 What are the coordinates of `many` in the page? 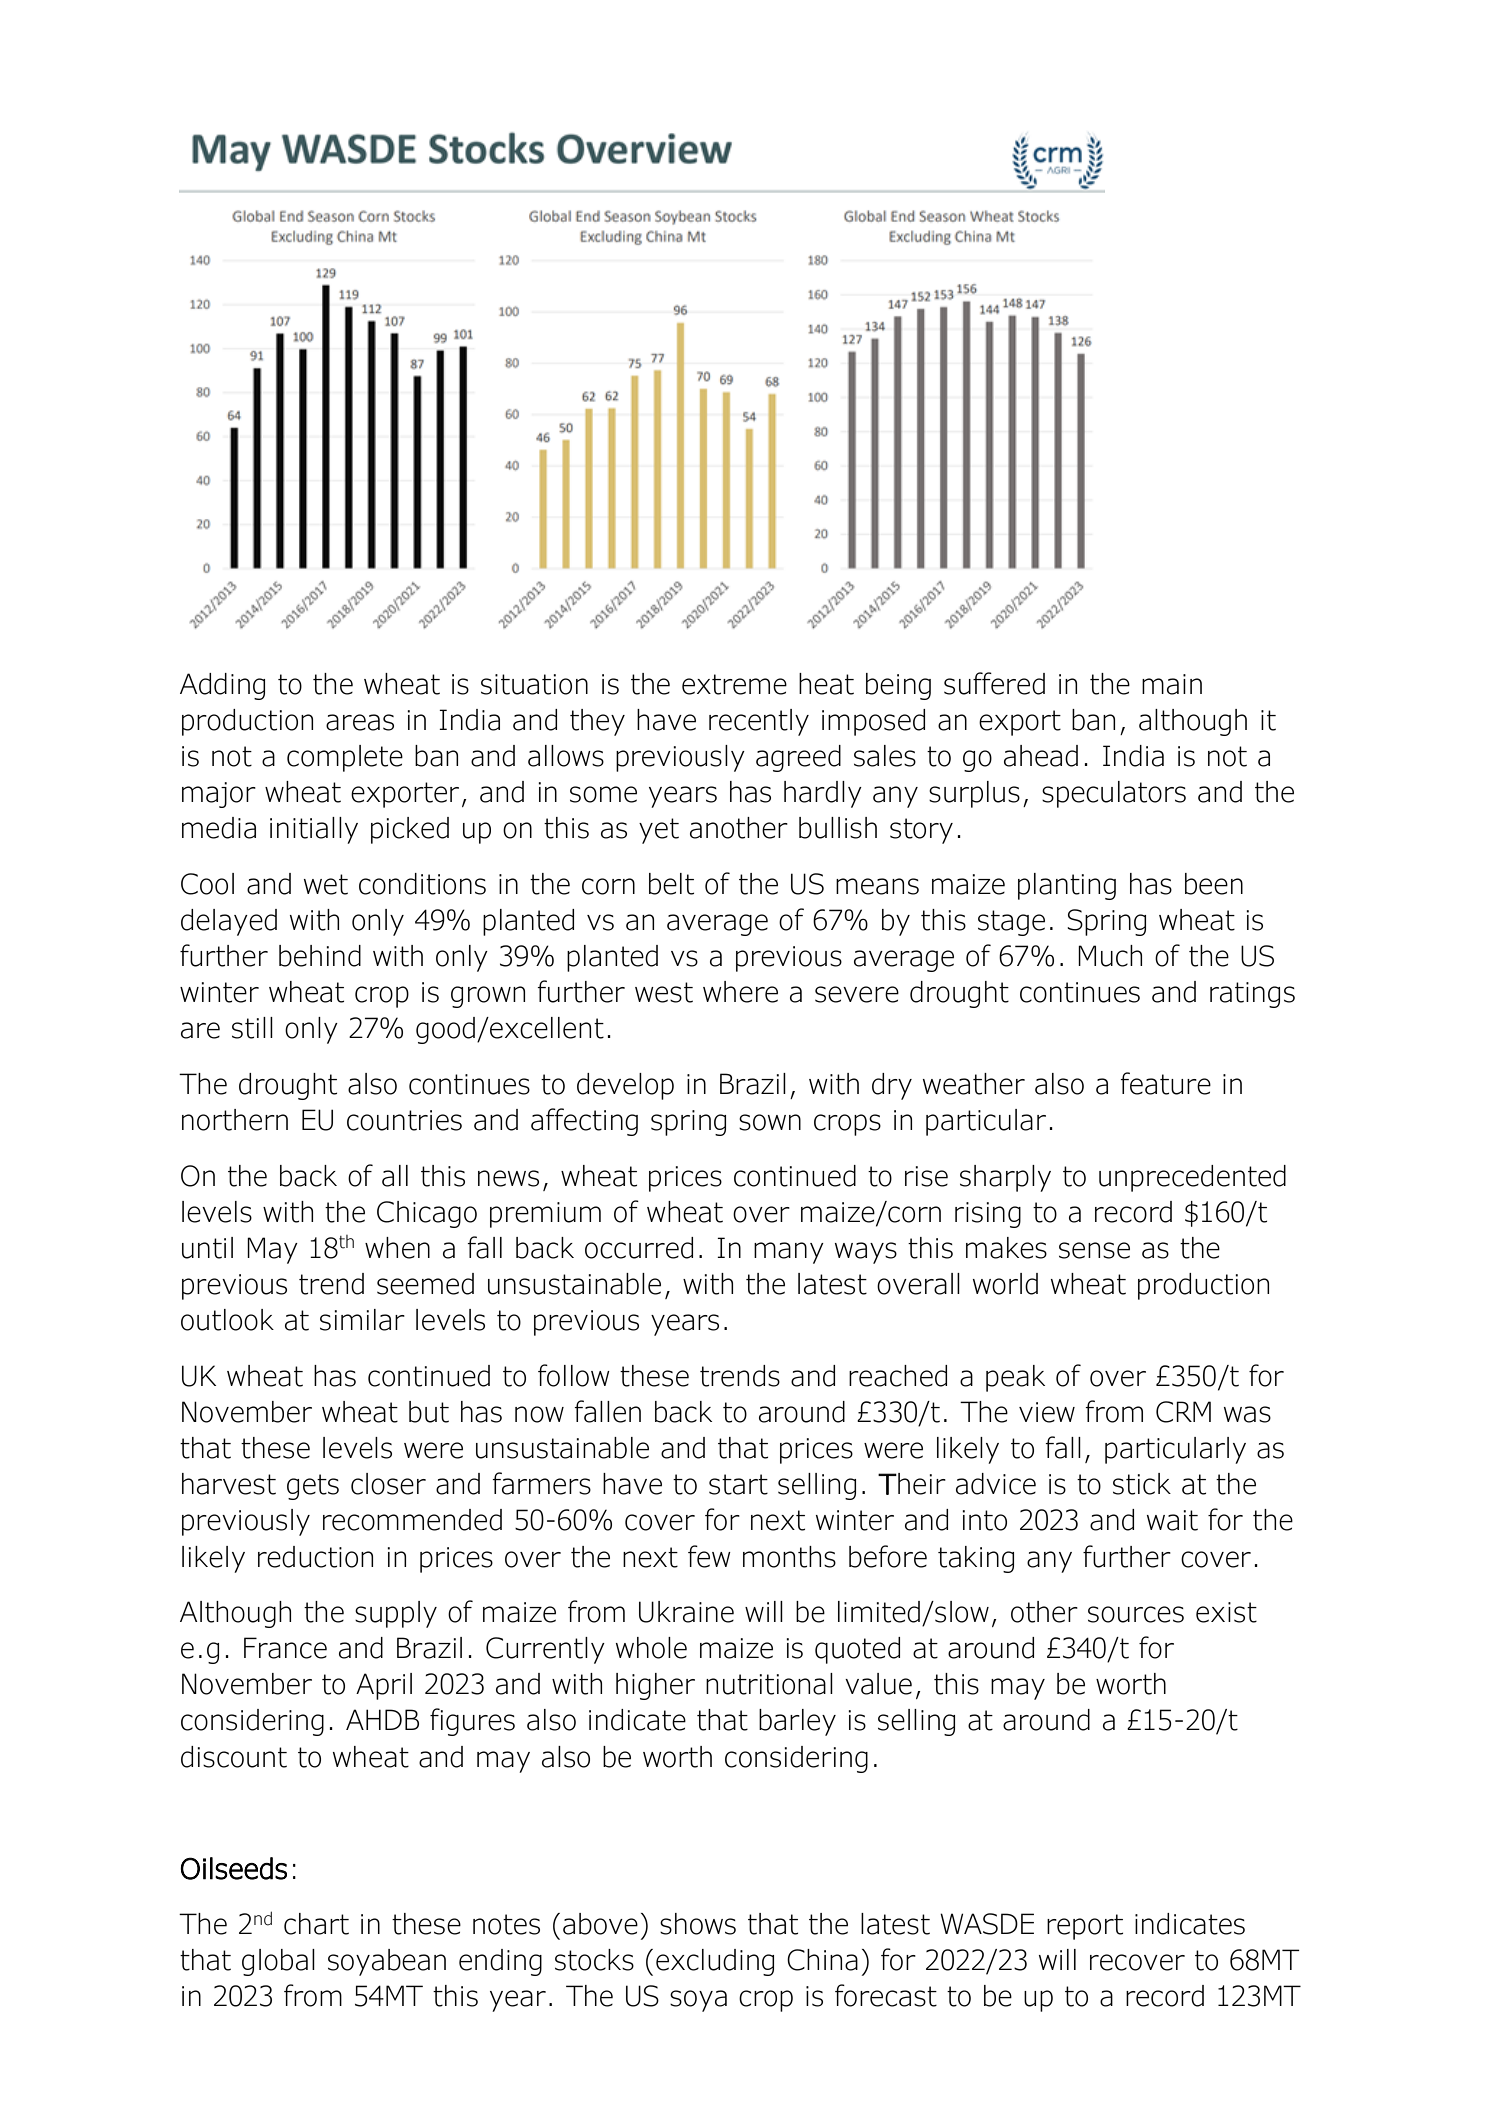 It's located at (789, 1253).
